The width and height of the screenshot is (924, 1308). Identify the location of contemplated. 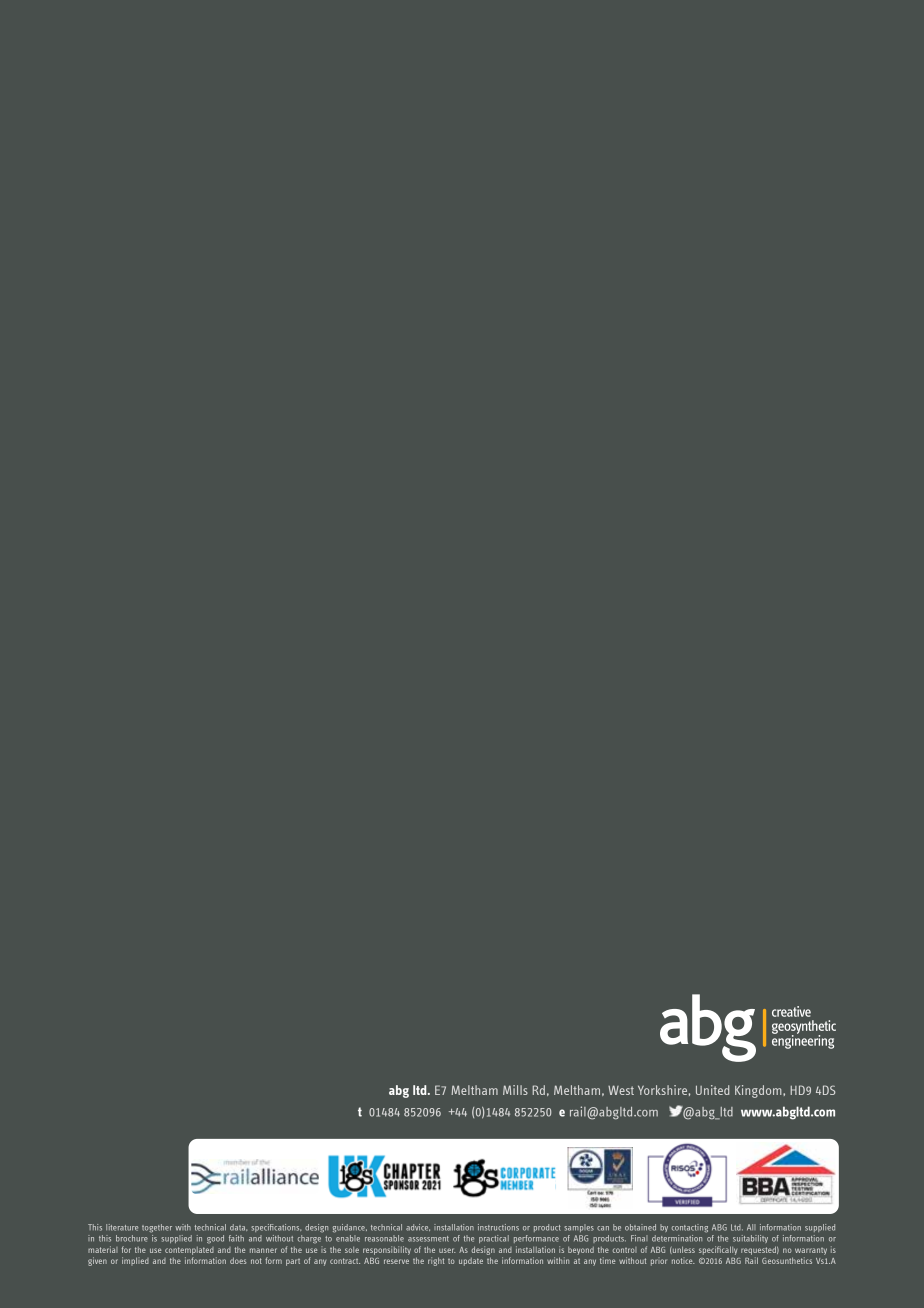
(189, 1251).
